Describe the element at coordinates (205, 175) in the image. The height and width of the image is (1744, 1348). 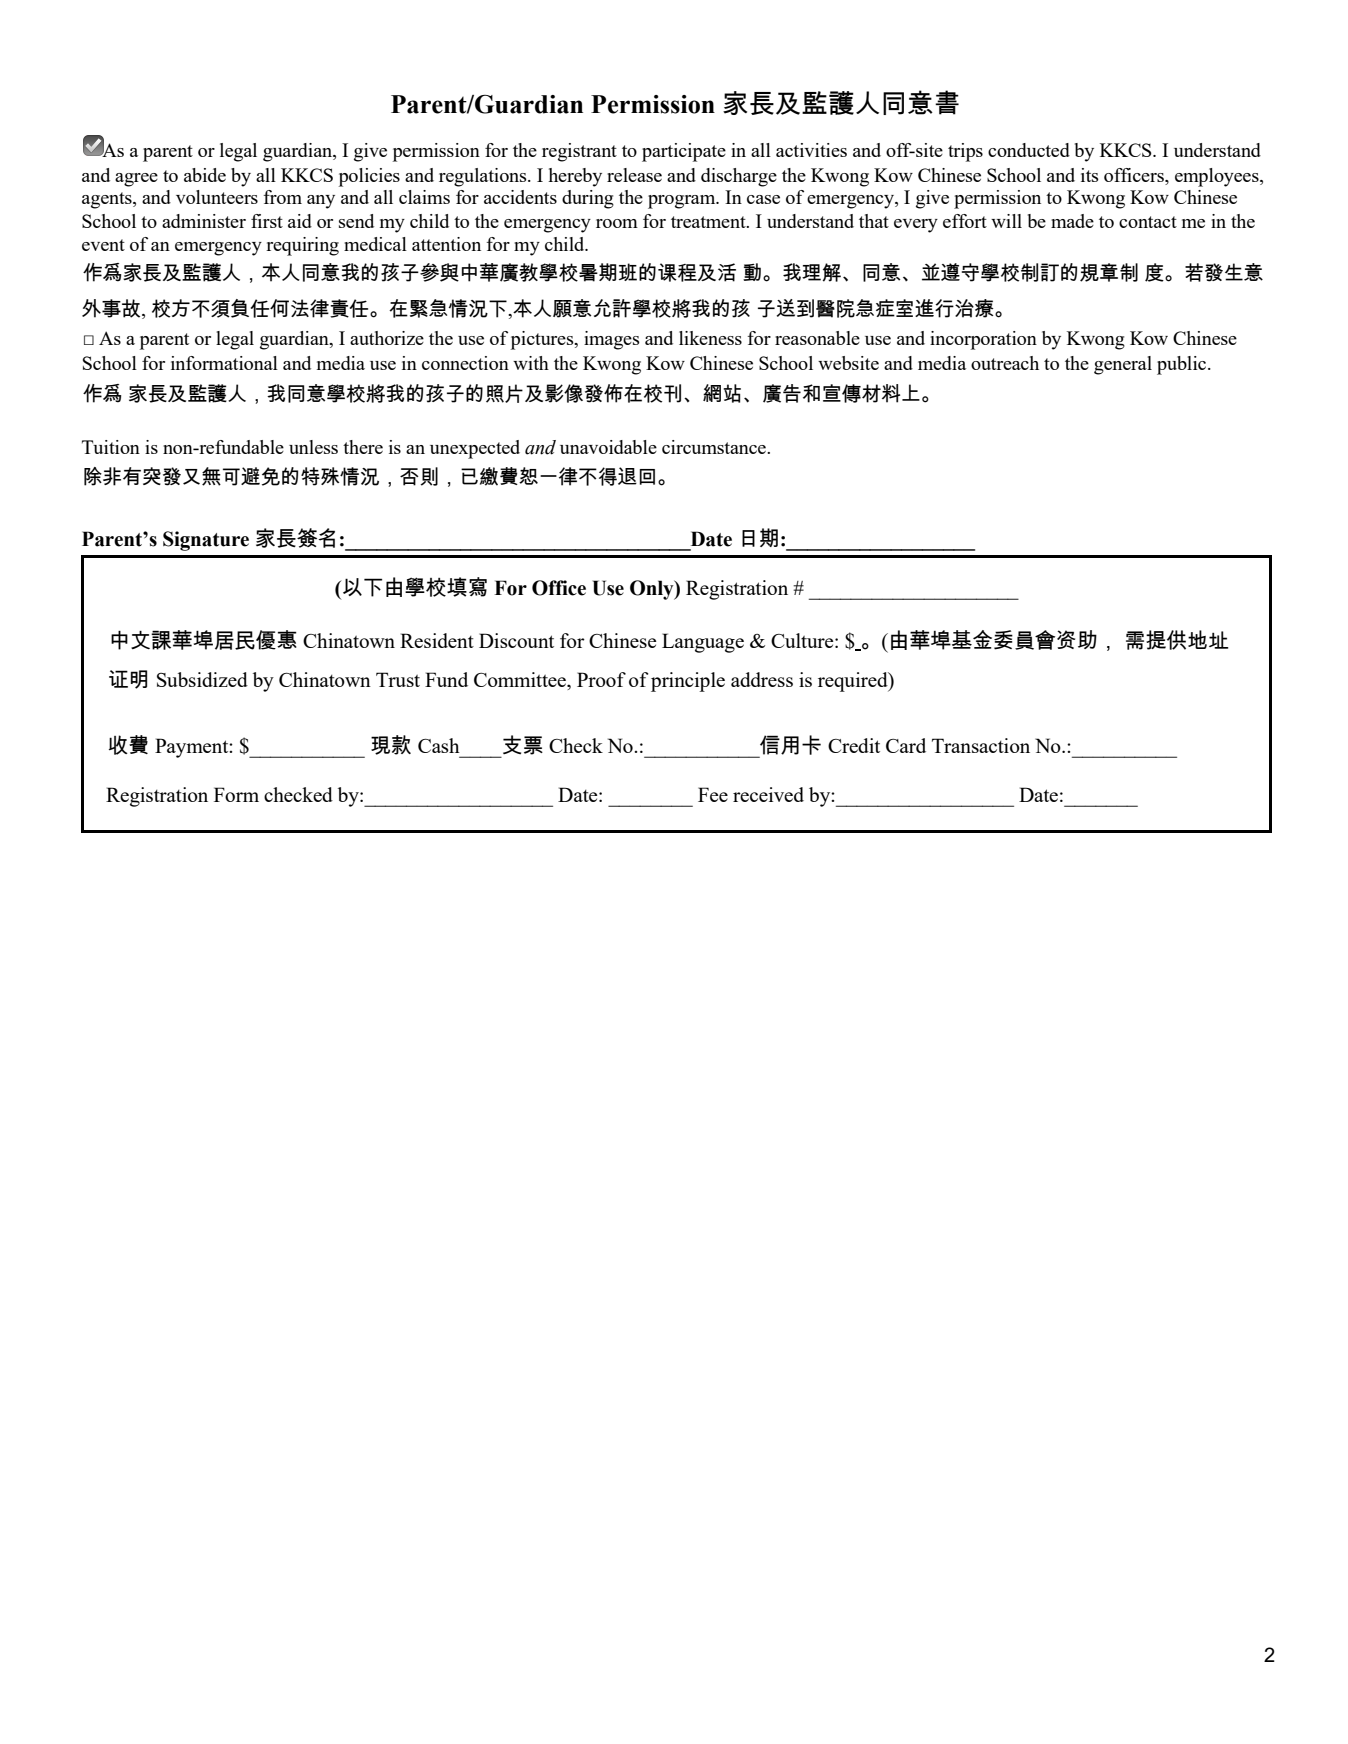
I see `abide` at that location.
